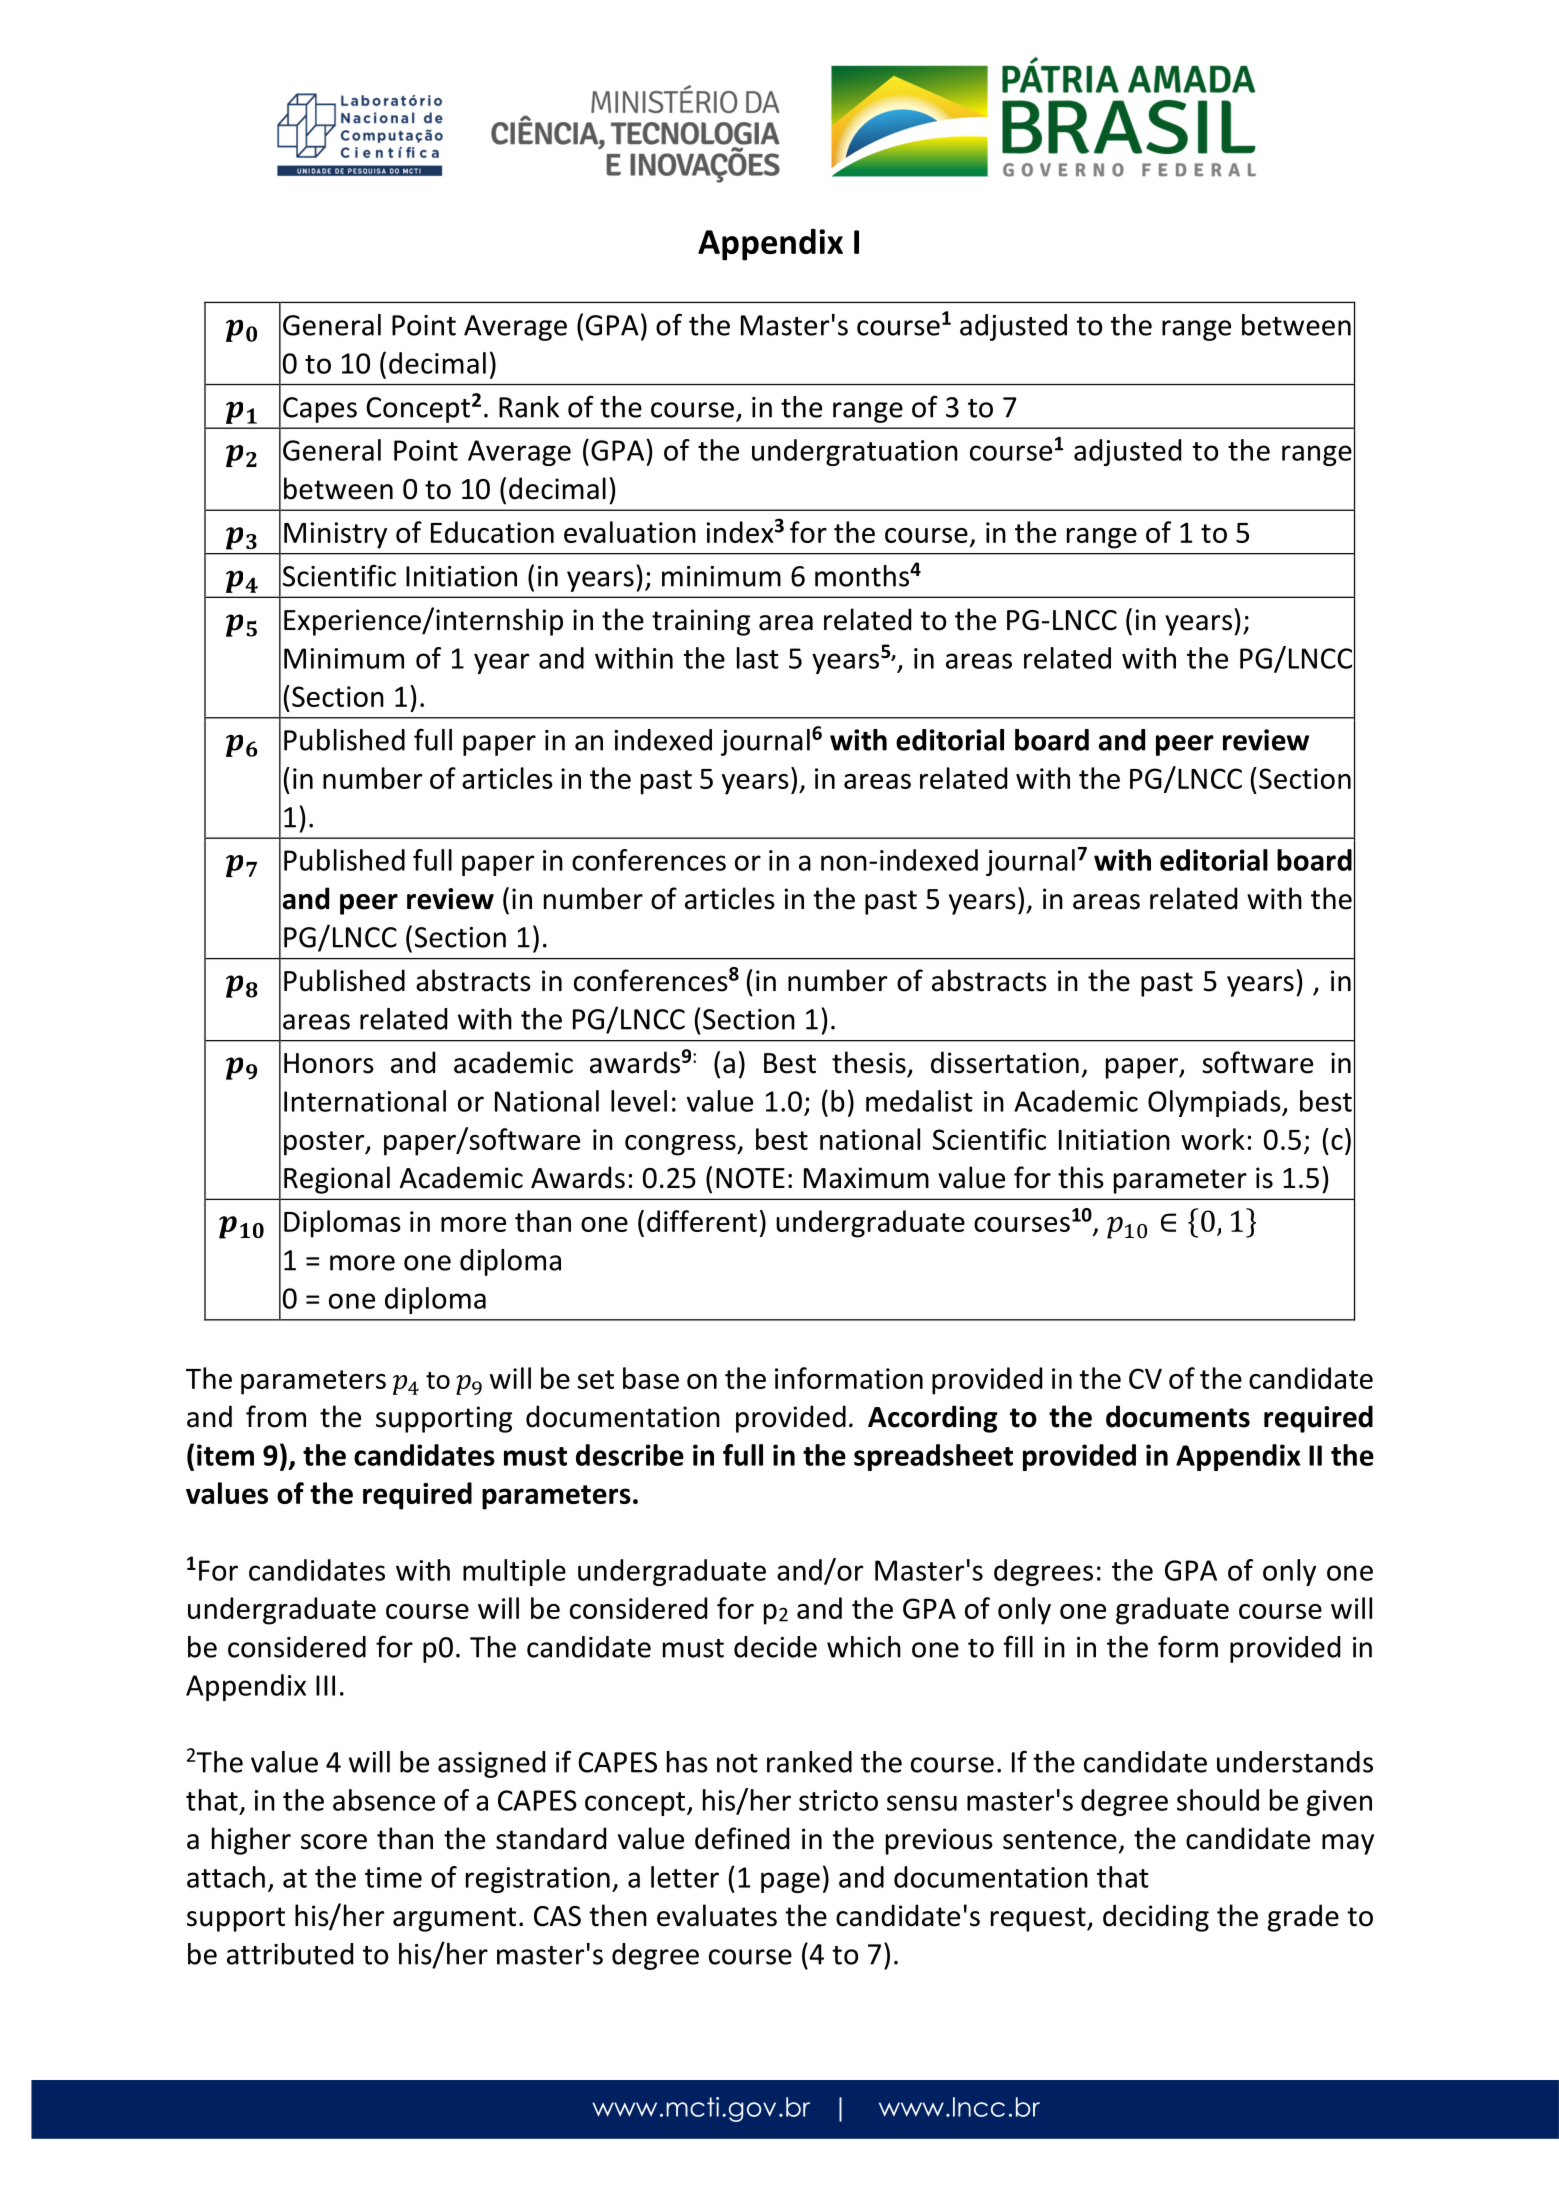 This document has width=1559, height=2206. I want to click on Olympiads, so click(1215, 1103).
